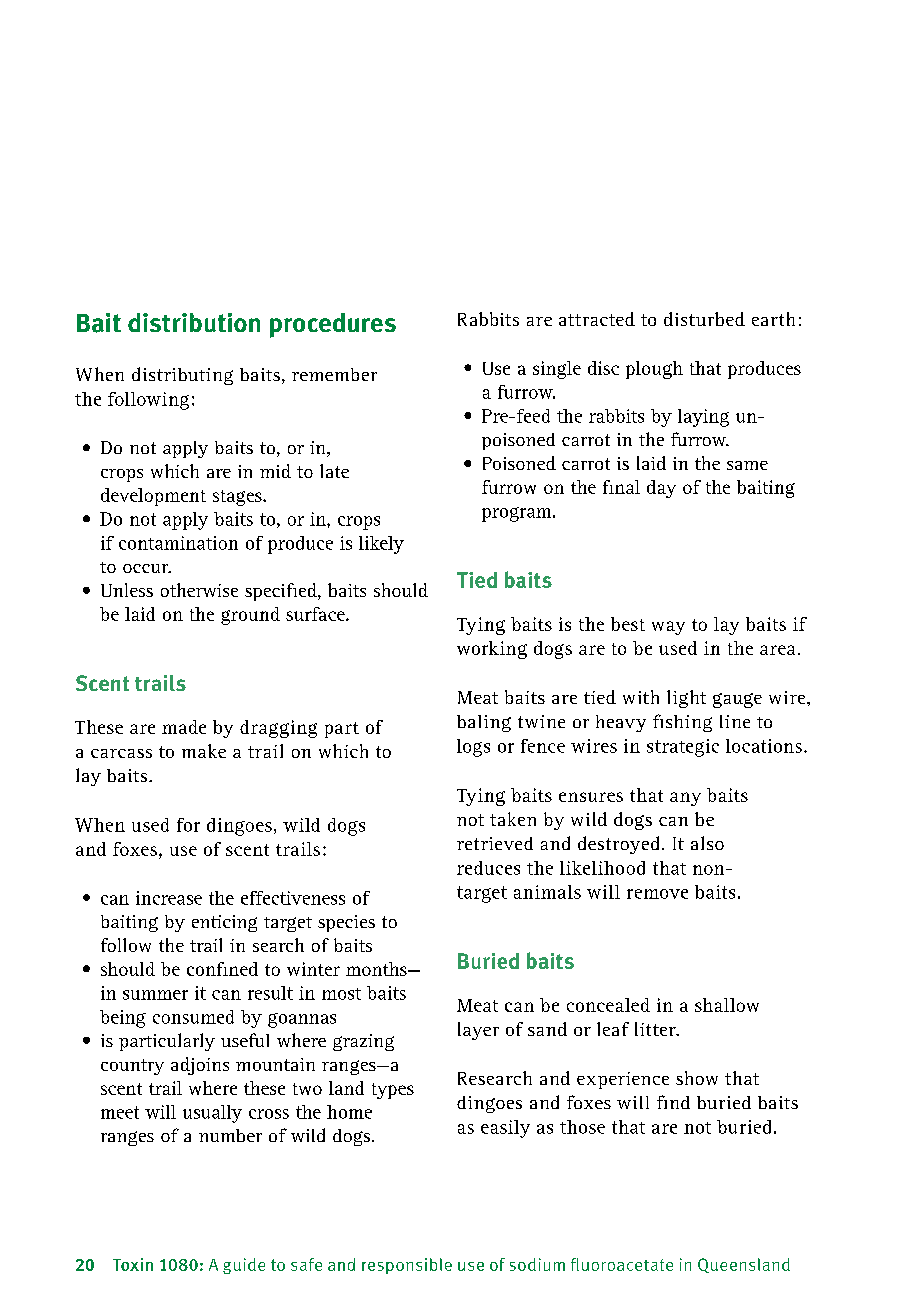 The image size is (924, 1311). What do you see at coordinates (704, 319) in the screenshot?
I see `disturbed` at bounding box center [704, 319].
